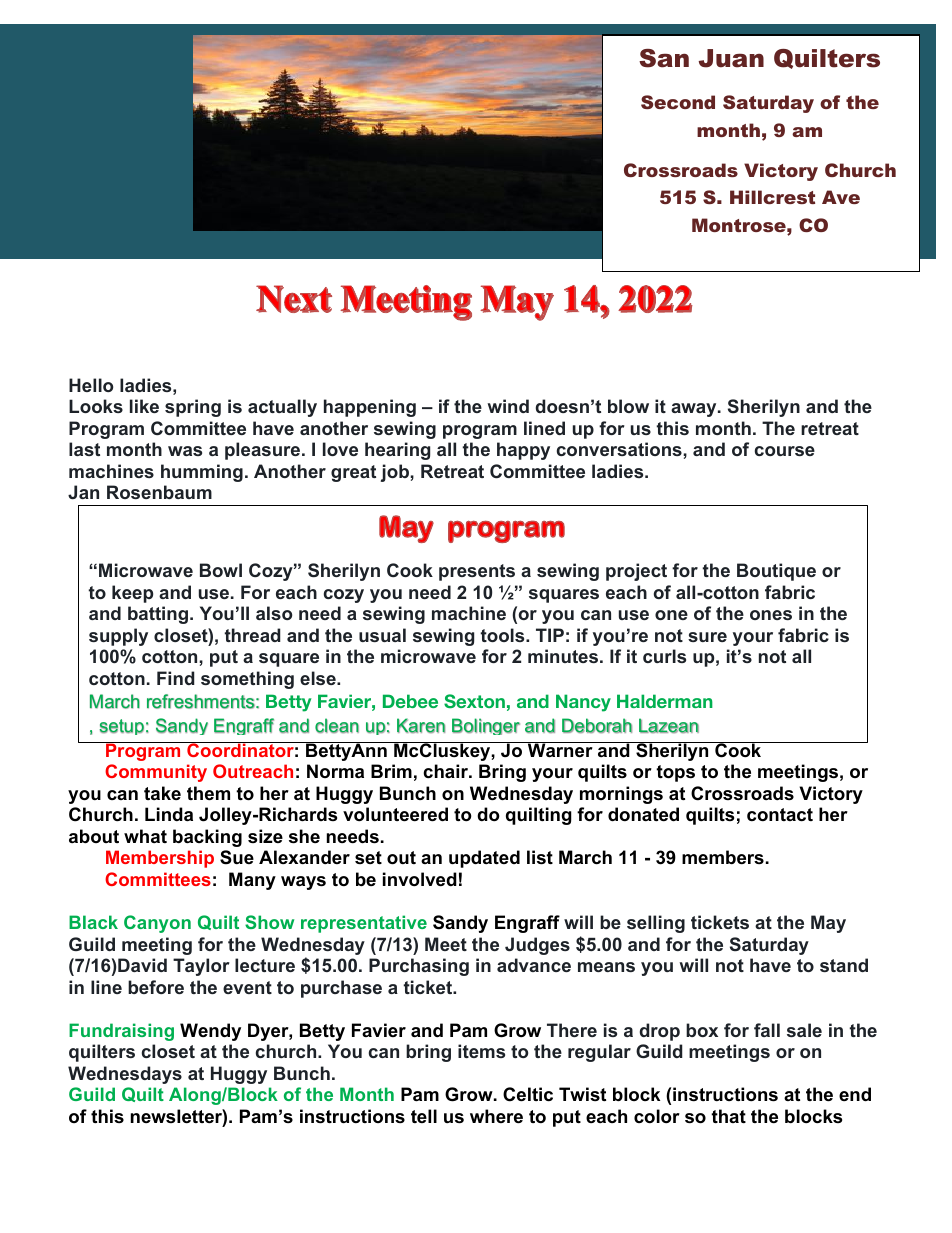 The width and height of the screenshot is (952, 1233). Describe the element at coordinates (91, 385) in the screenshot. I see `Hello` at that location.
